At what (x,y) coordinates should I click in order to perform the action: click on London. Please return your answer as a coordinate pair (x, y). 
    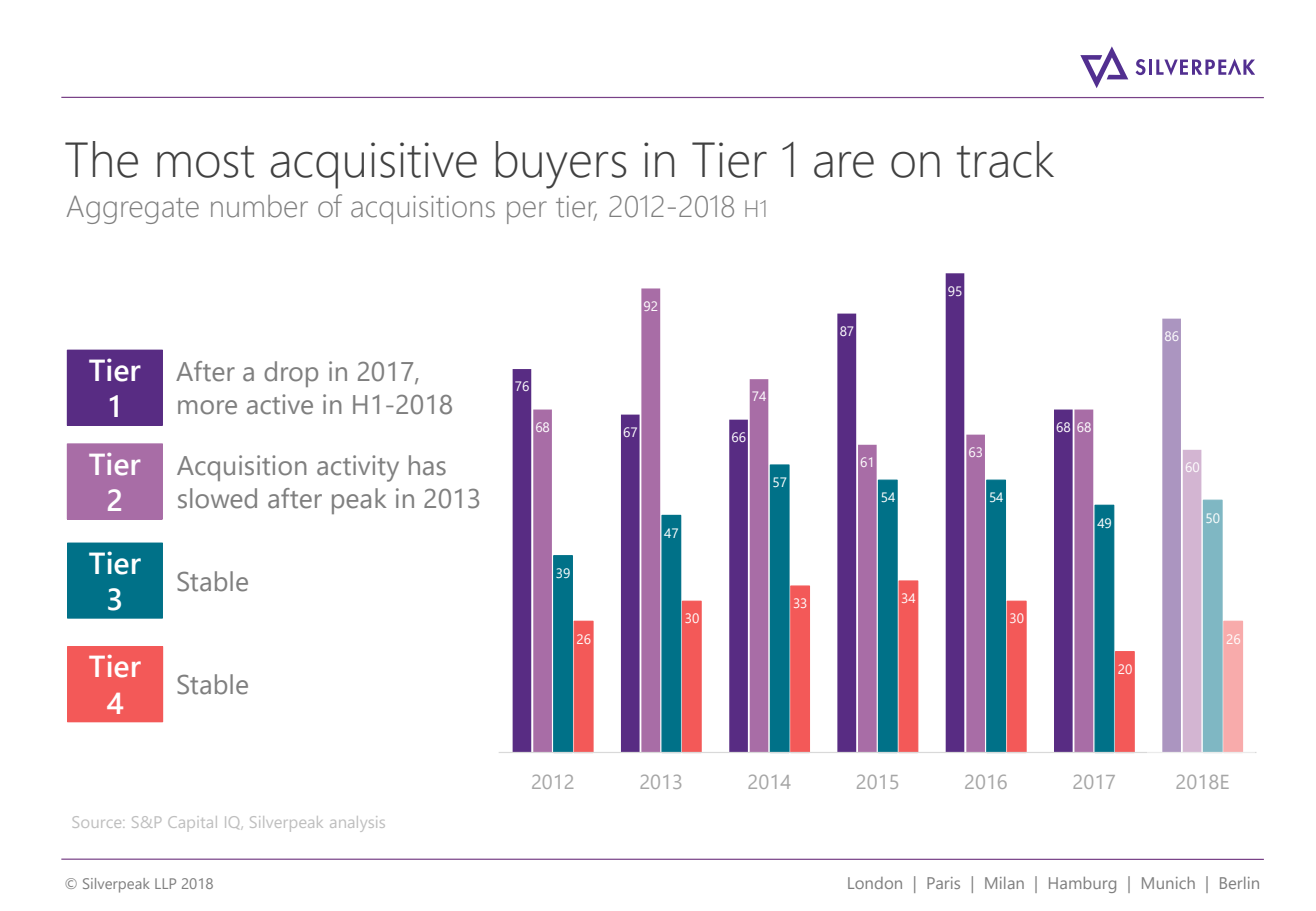
    Looking at the image, I should click on (875, 883).
